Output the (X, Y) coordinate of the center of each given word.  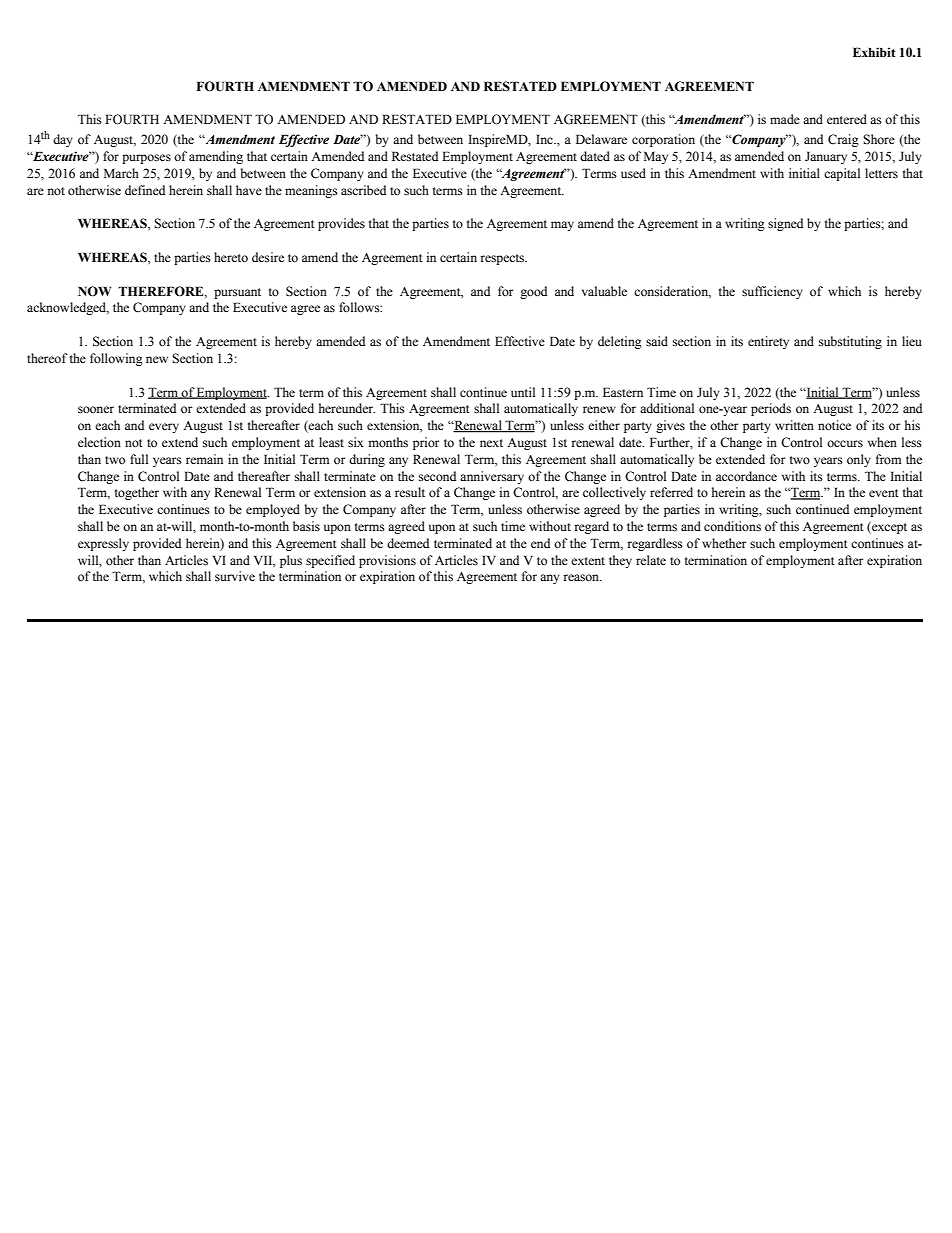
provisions (387, 561)
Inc (545, 139)
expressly (103, 544)
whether (724, 543)
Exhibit (874, 52)
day (63, 140)
